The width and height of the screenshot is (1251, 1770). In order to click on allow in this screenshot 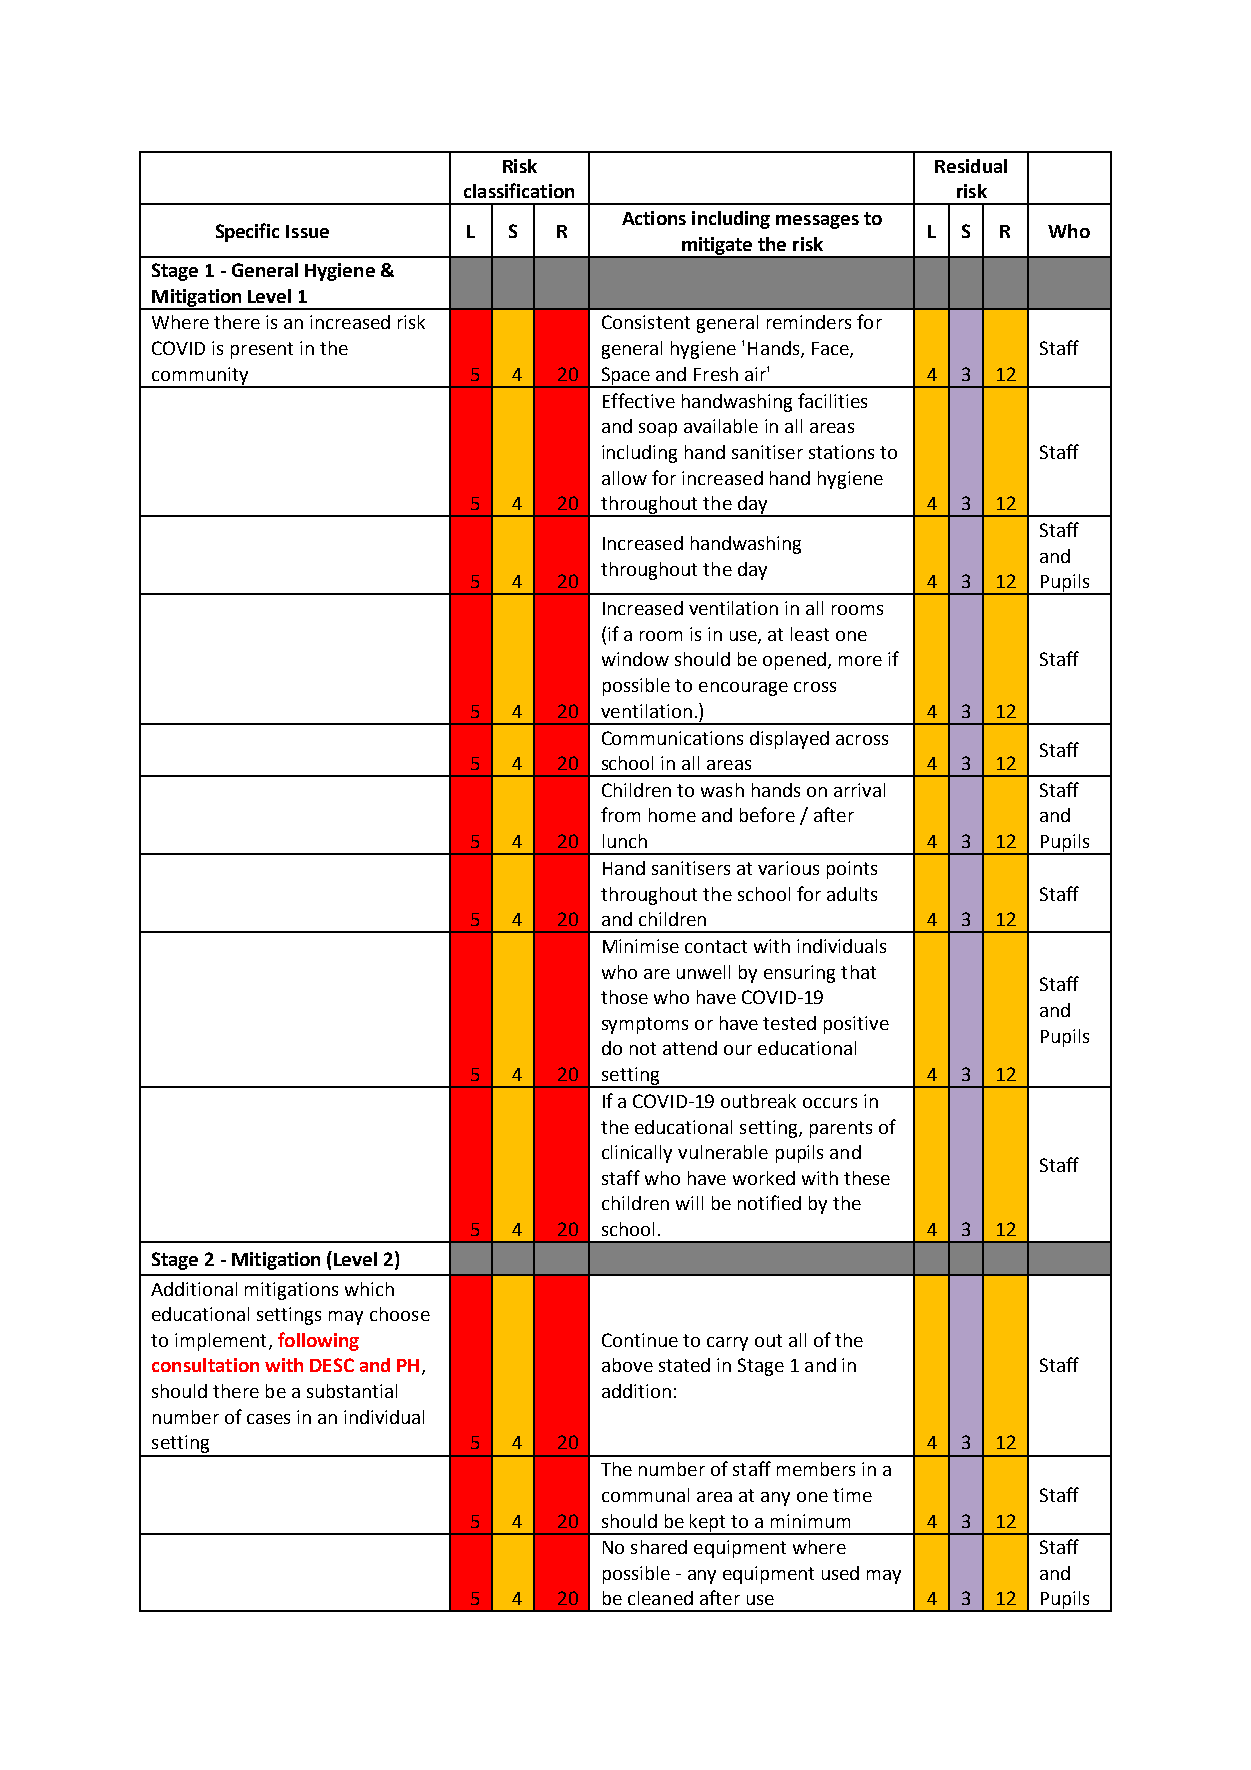, I will do `click(624, 478)`.
